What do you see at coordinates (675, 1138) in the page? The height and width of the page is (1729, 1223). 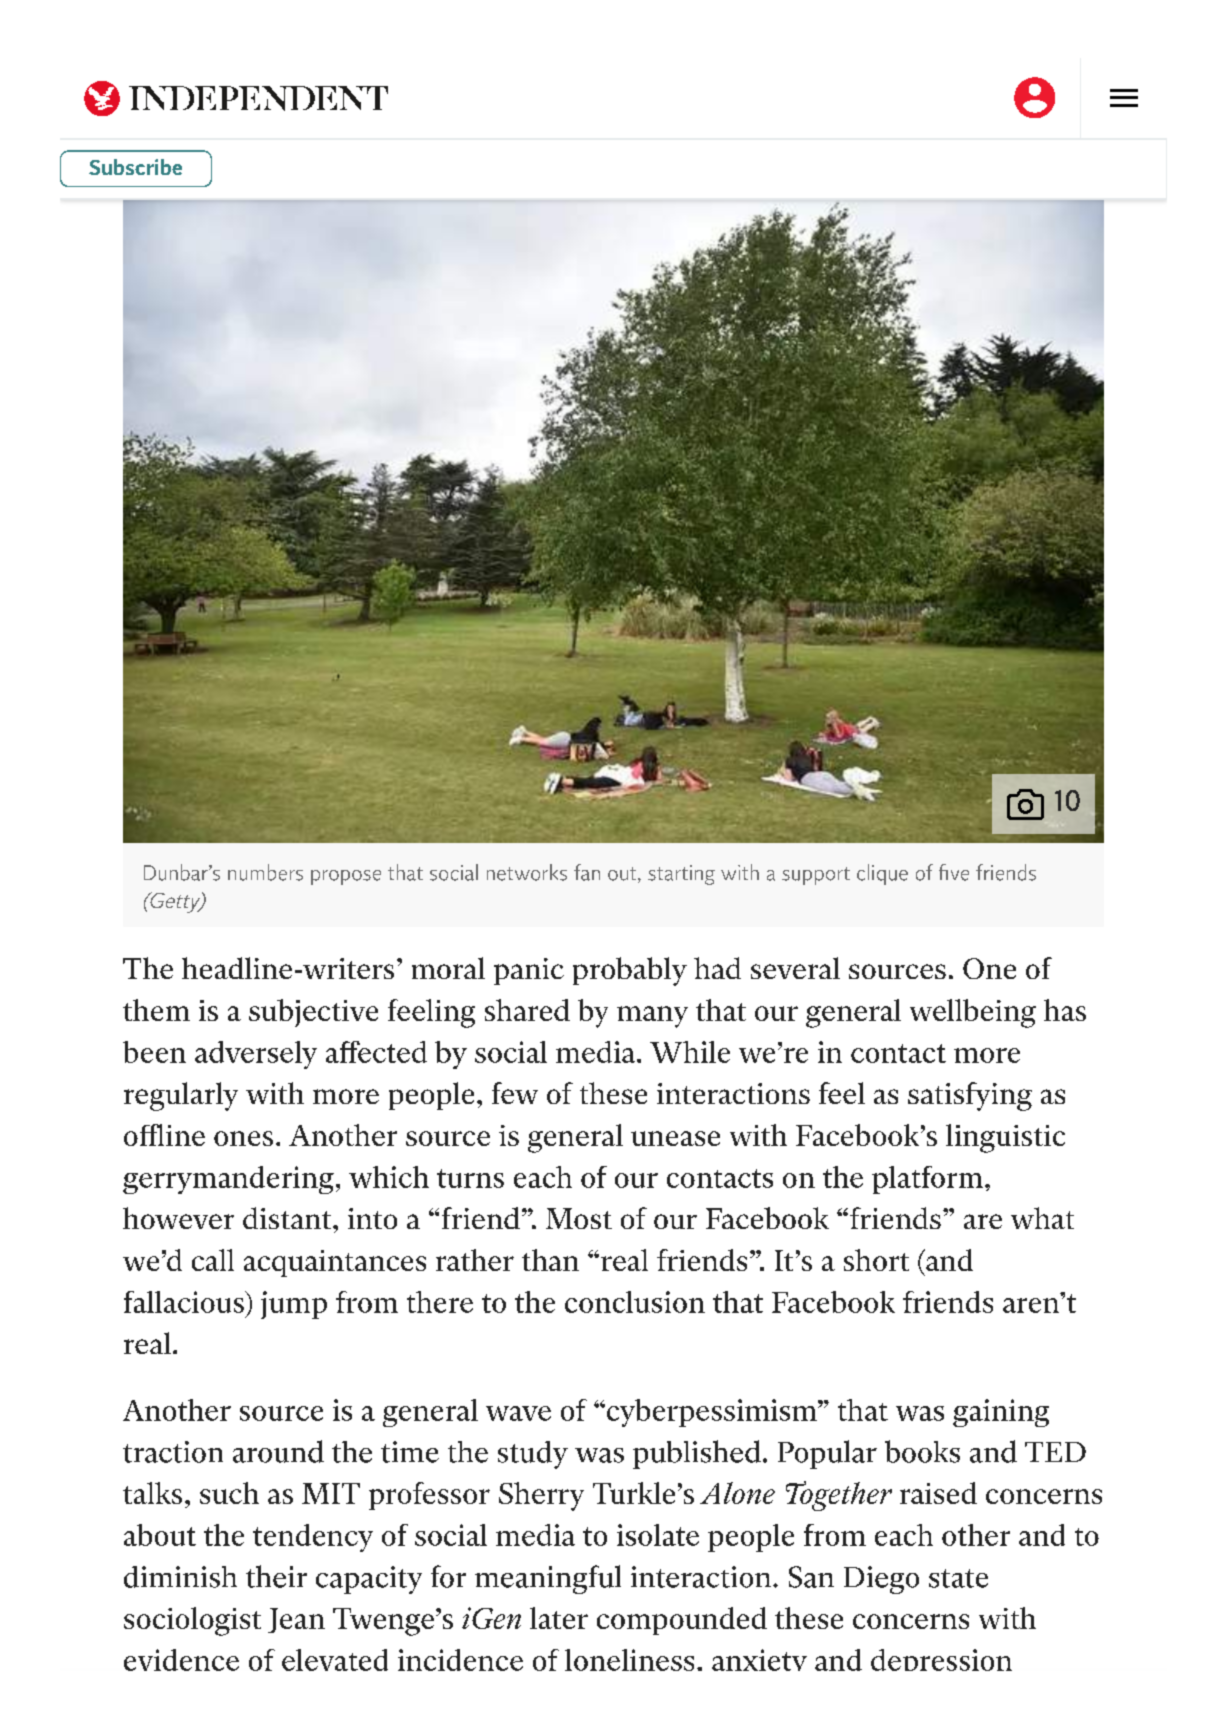 I see `unease` at bounding box center [675, 1138].
